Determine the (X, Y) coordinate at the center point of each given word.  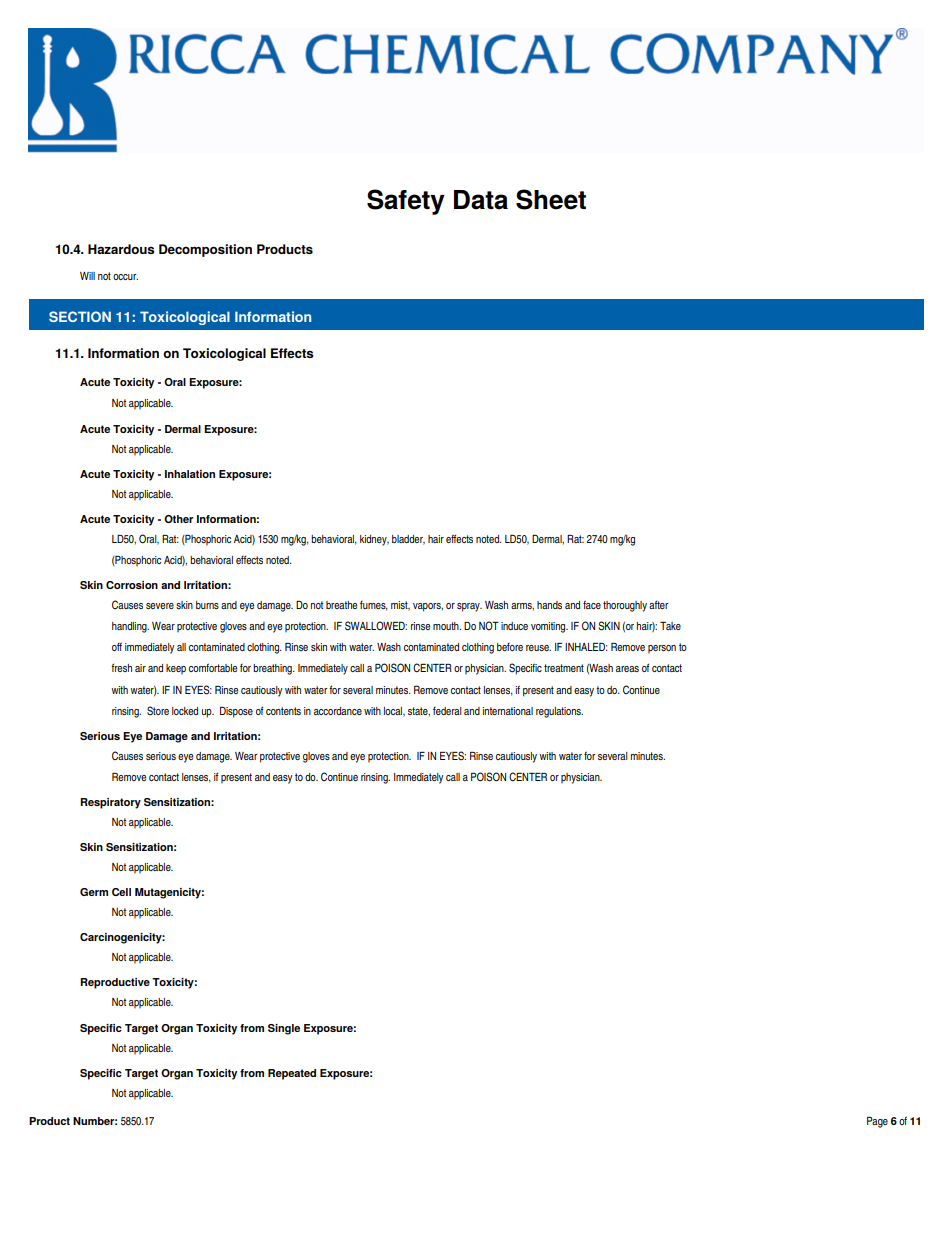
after (659, 604)
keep (176, 669)
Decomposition (205, 250)
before (510, 647)
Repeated (292, 1074)
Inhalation (190, 474)
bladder (408, 540)
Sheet (551, 199)
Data (481, 200)
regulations (559, 712)
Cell (121, 892)
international (507, 711)
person (662, 649)
